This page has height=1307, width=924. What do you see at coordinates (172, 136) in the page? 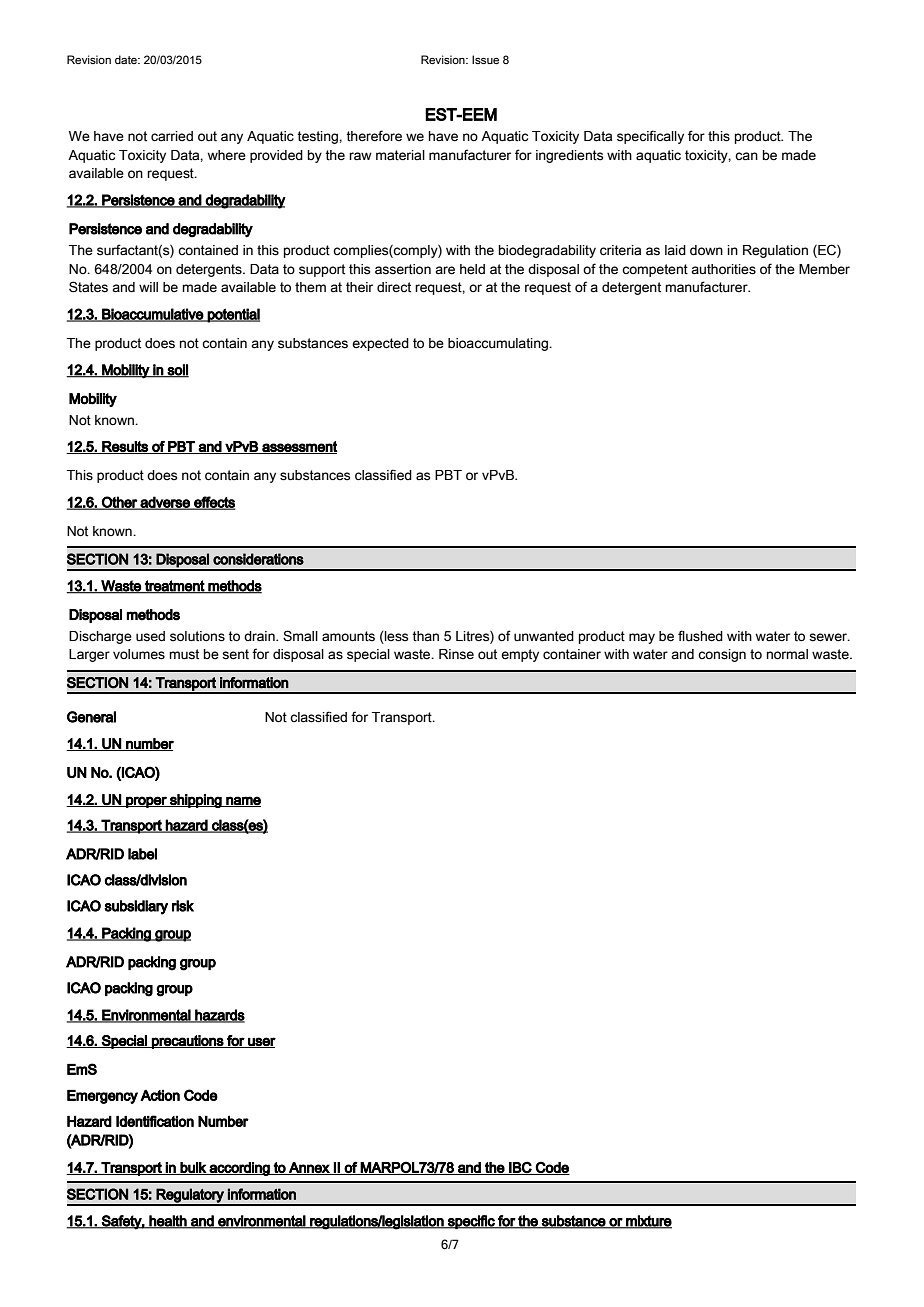
I see `carried` at bounding box center [172, 136].
